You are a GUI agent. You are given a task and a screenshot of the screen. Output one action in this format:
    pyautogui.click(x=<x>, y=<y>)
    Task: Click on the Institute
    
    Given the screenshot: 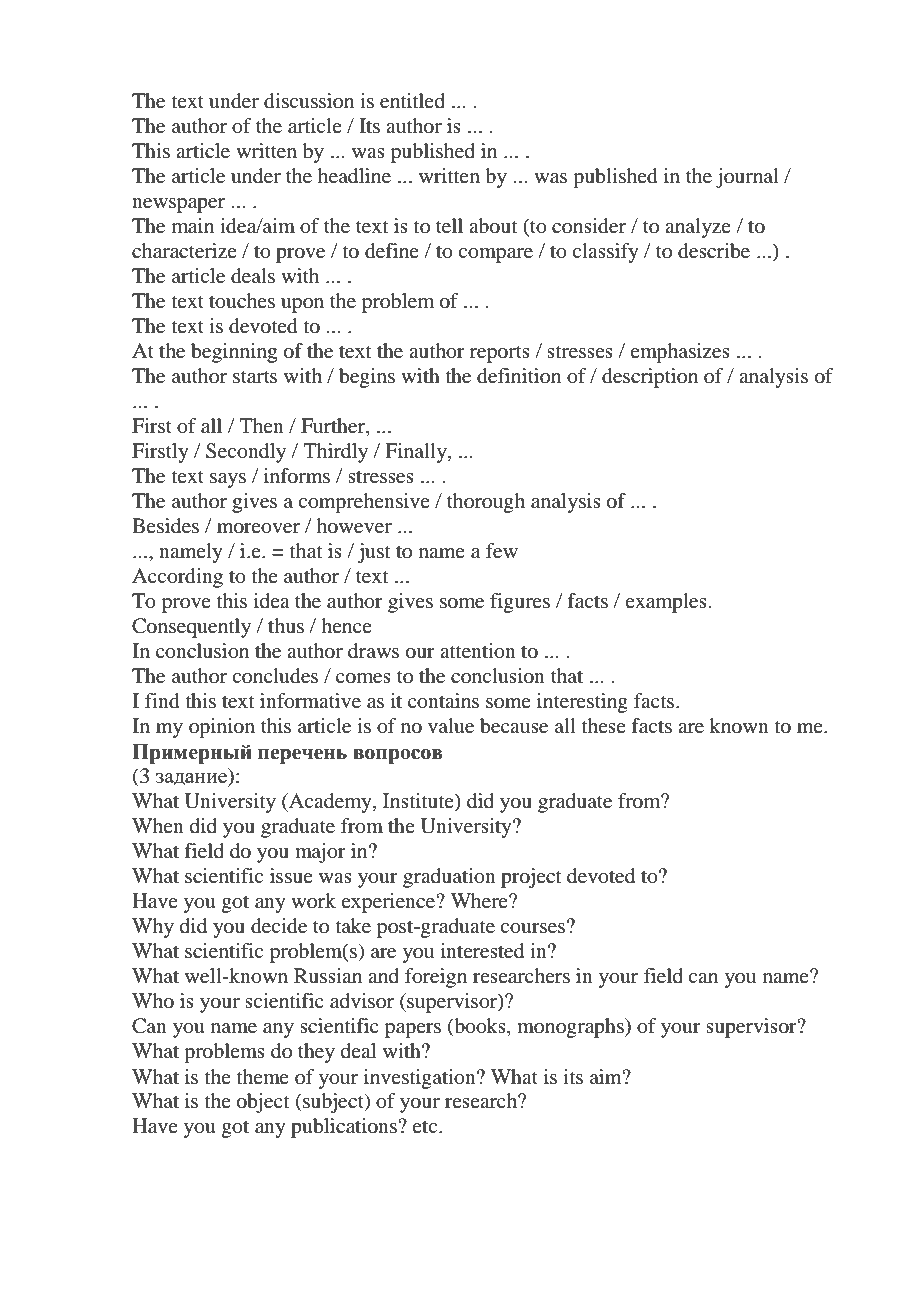 What is the action you would take?
    pyautogui.click(x=419, y=802)
